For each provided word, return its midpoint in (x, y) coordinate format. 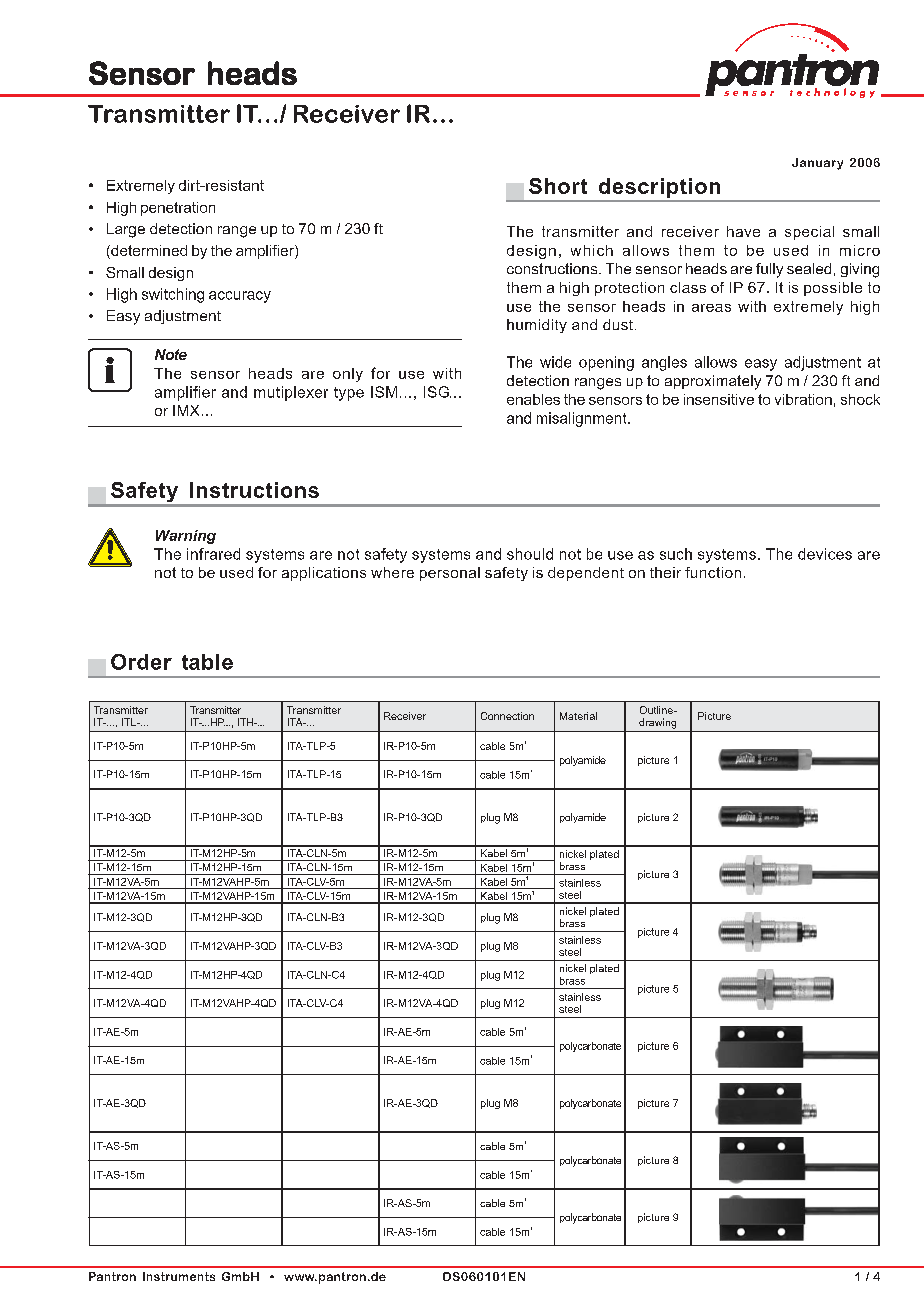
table (207, 662)
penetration (178, 209)
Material (578, 716)
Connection (507, 716)
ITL (130, 722)
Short (558, 186)
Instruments (179, 1276)
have (743, 231)
